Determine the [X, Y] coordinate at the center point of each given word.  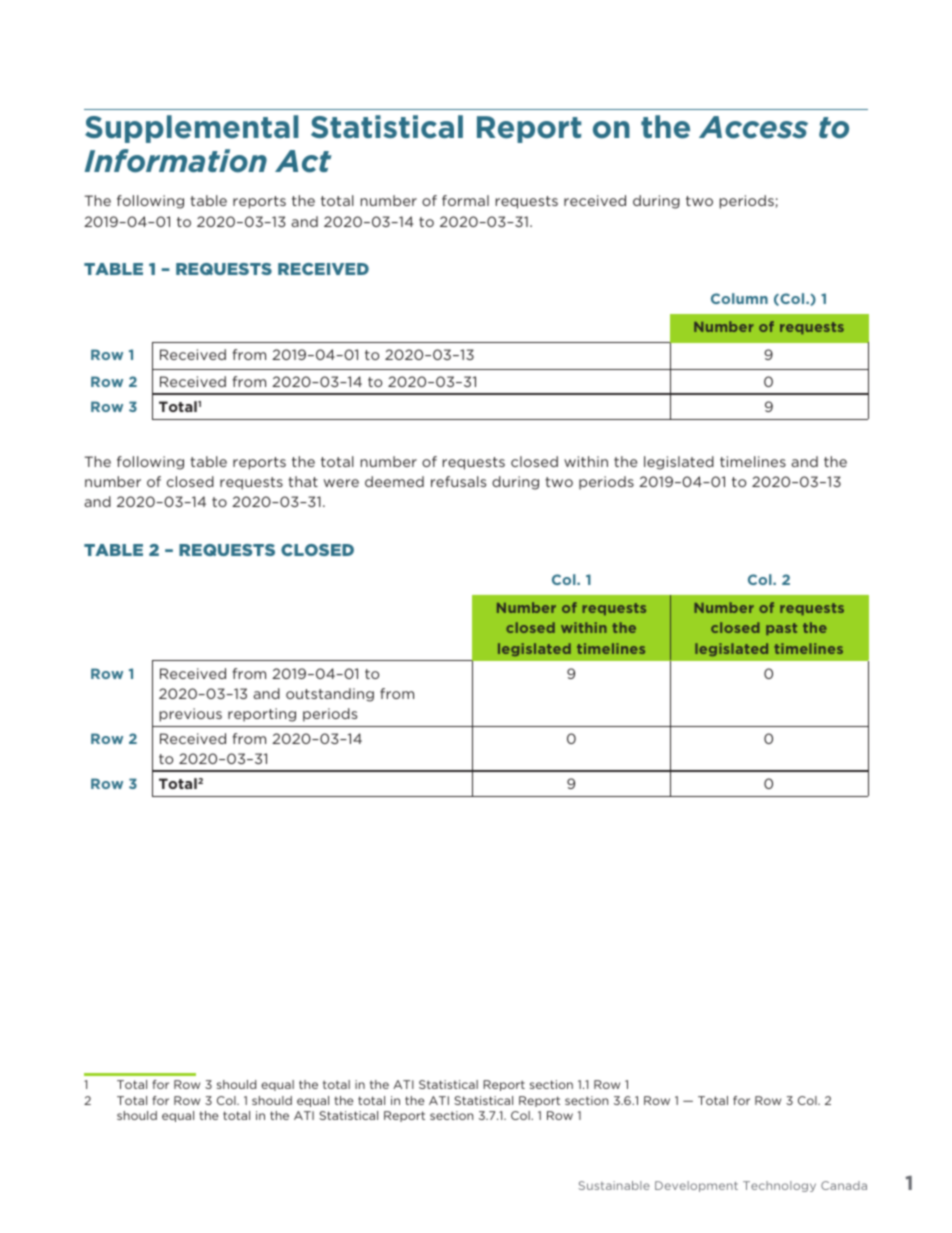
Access [753, 127]
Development [696, 1186]
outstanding [330, 695]
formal [465, 200]
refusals [458, 481]
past [781, 629]
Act [303, 161]
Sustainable [614, 1185]
